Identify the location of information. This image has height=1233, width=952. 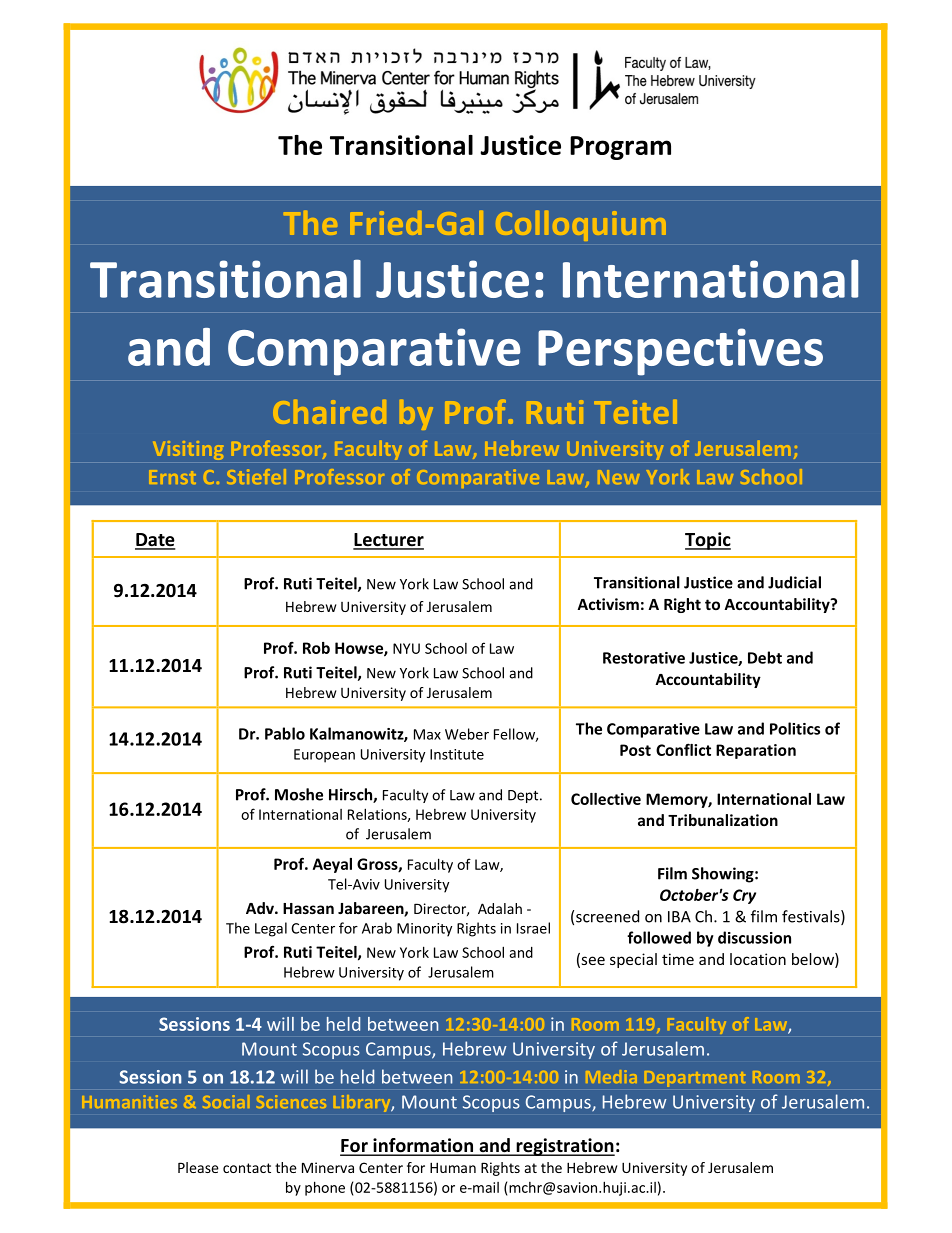
(423, 1146).
